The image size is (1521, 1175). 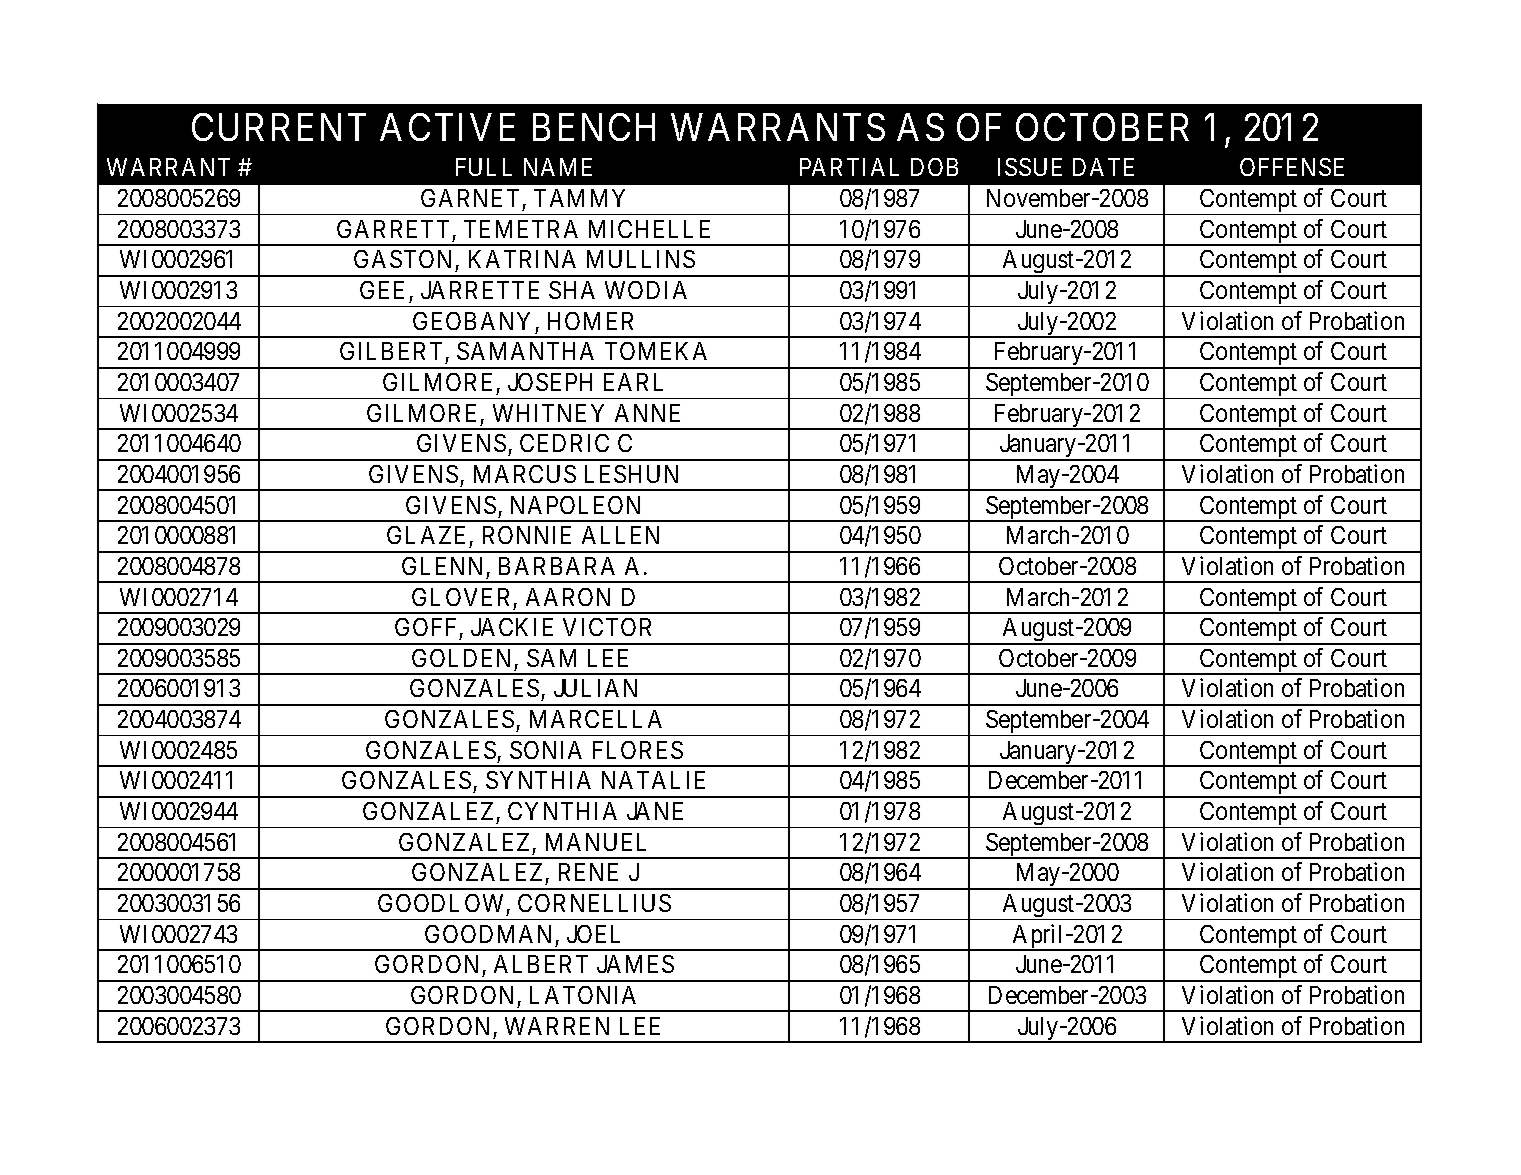 What do you see at coordinates (849, 167) in the screenshot?
I see `PARTIAL` at bounding box center [849, 167].
